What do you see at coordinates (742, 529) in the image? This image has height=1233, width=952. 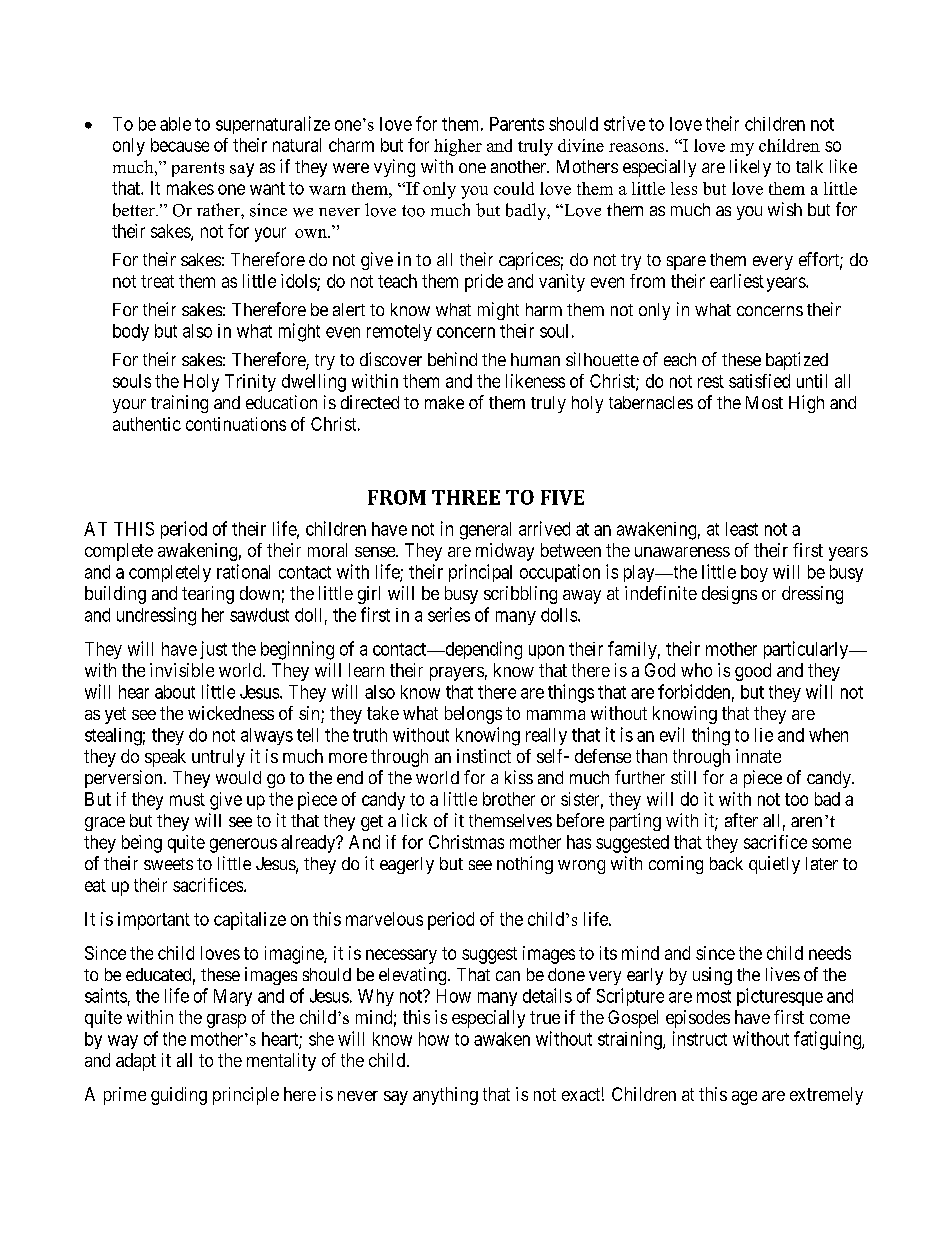 I see `least` at bounding box center [742, 529].
